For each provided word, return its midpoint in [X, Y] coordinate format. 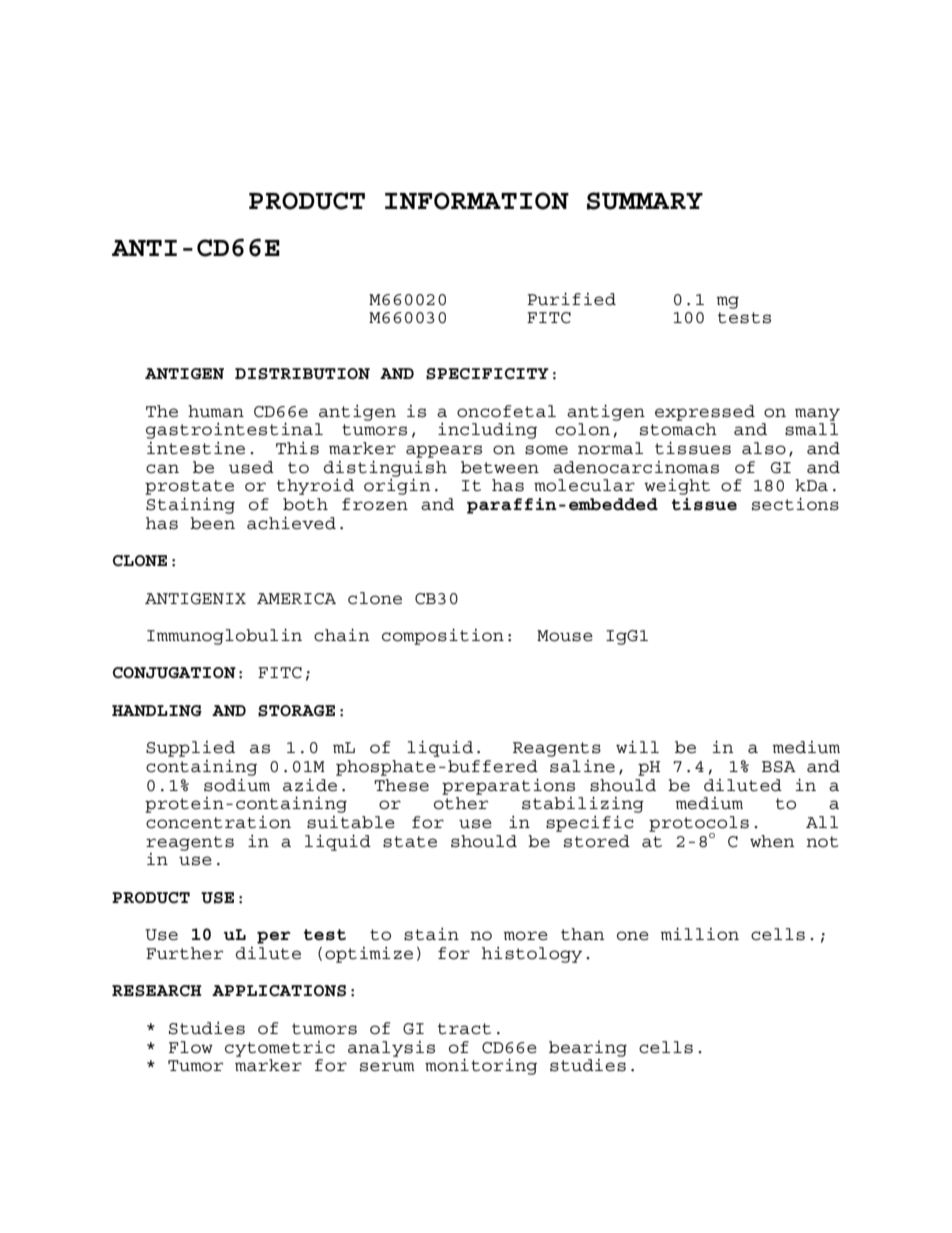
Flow [191, 1047]
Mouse [565, 636]
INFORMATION [477, 201]
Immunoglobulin [224, 636]
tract [464, 1029]
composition [443, 636]
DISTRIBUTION [302, 374]
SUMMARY [645, 201]
